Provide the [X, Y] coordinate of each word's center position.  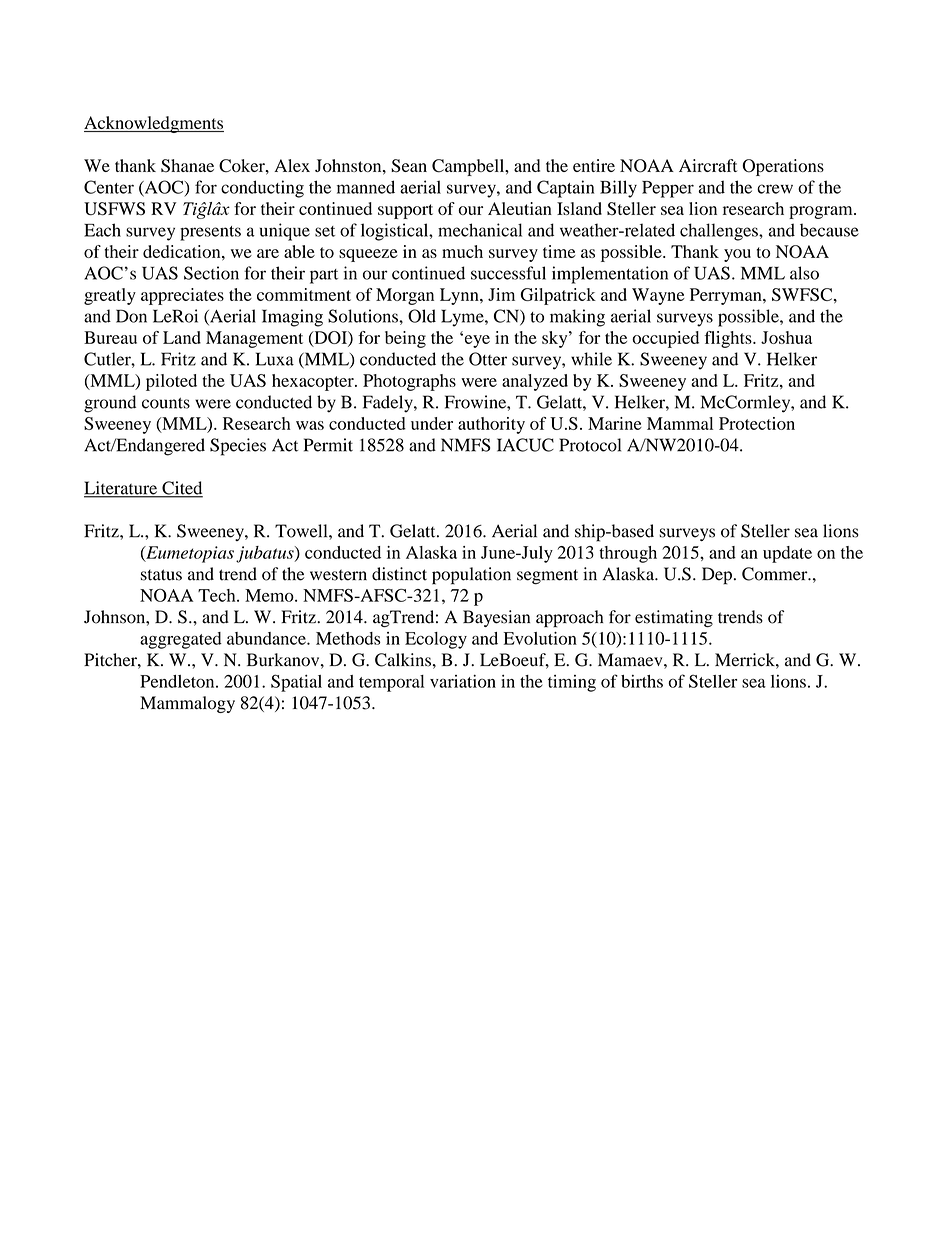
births [642, 681]
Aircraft [708, 165]
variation [463, 681]
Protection [757, 423]
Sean [409, 166]
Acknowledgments [154, 124]
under [432, 423]
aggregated [181, 640]
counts [166, 403]
